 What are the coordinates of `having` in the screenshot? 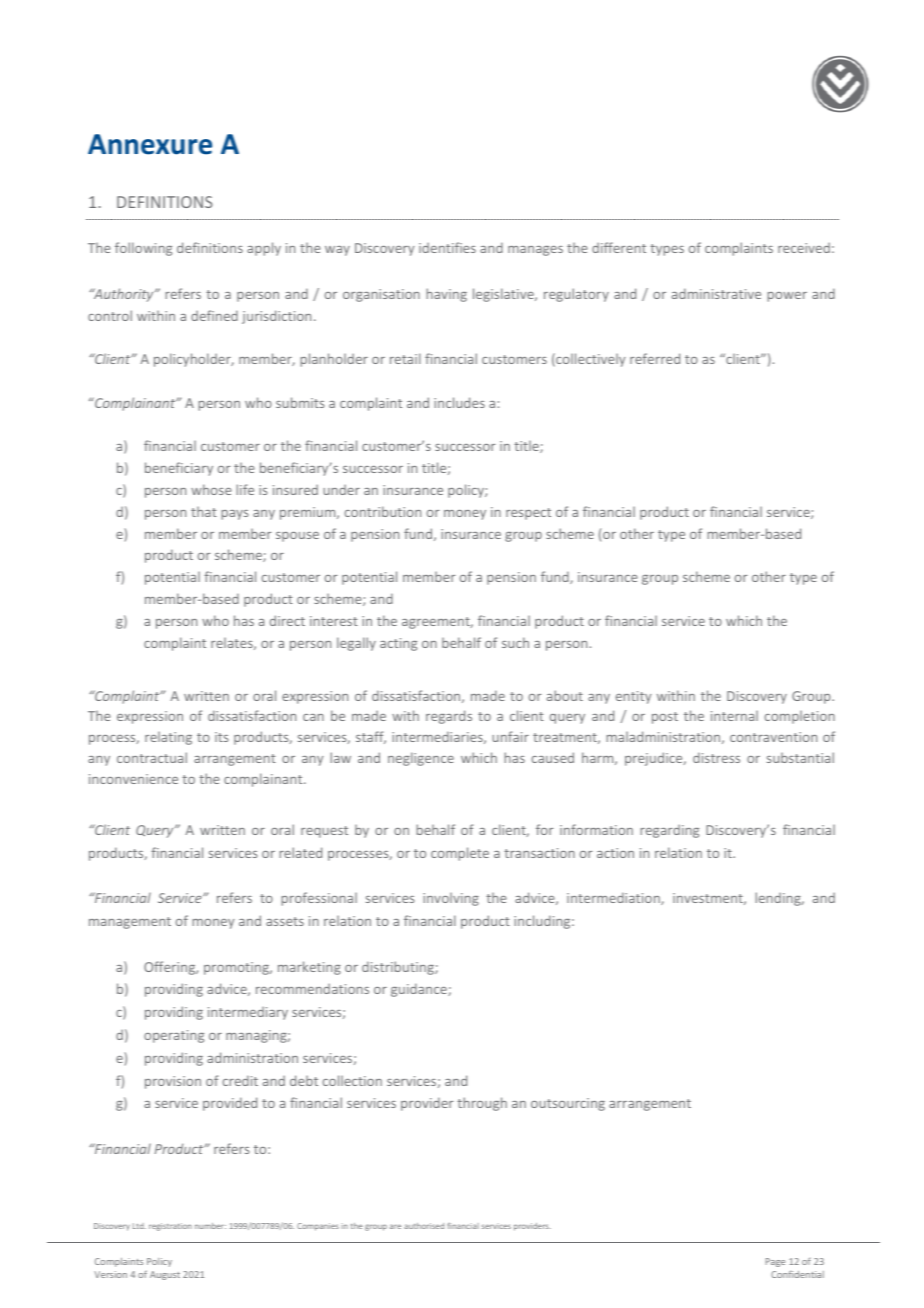 It's located at (446, 295).
